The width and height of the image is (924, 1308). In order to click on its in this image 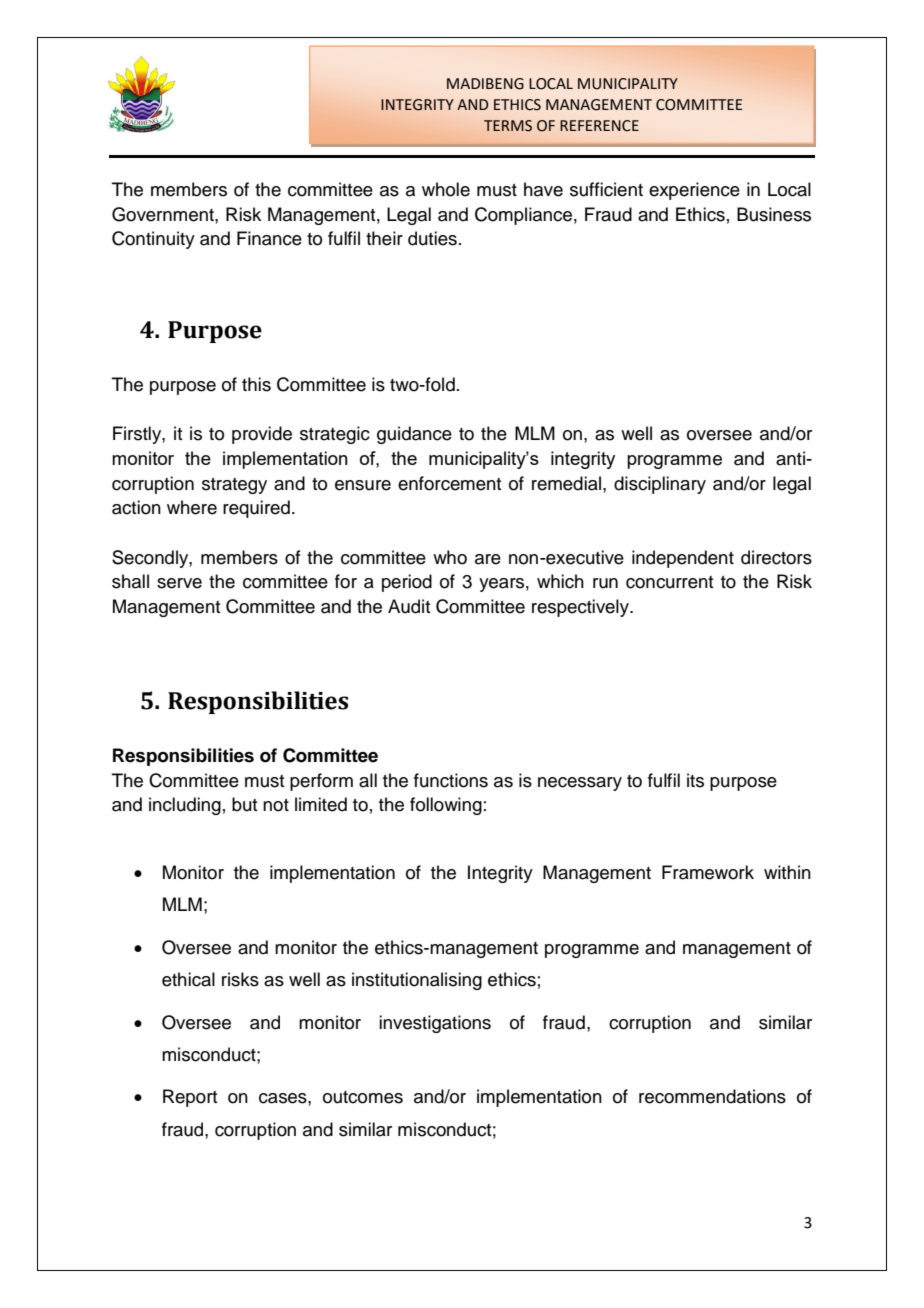, I will do `click(695, 780)`.
